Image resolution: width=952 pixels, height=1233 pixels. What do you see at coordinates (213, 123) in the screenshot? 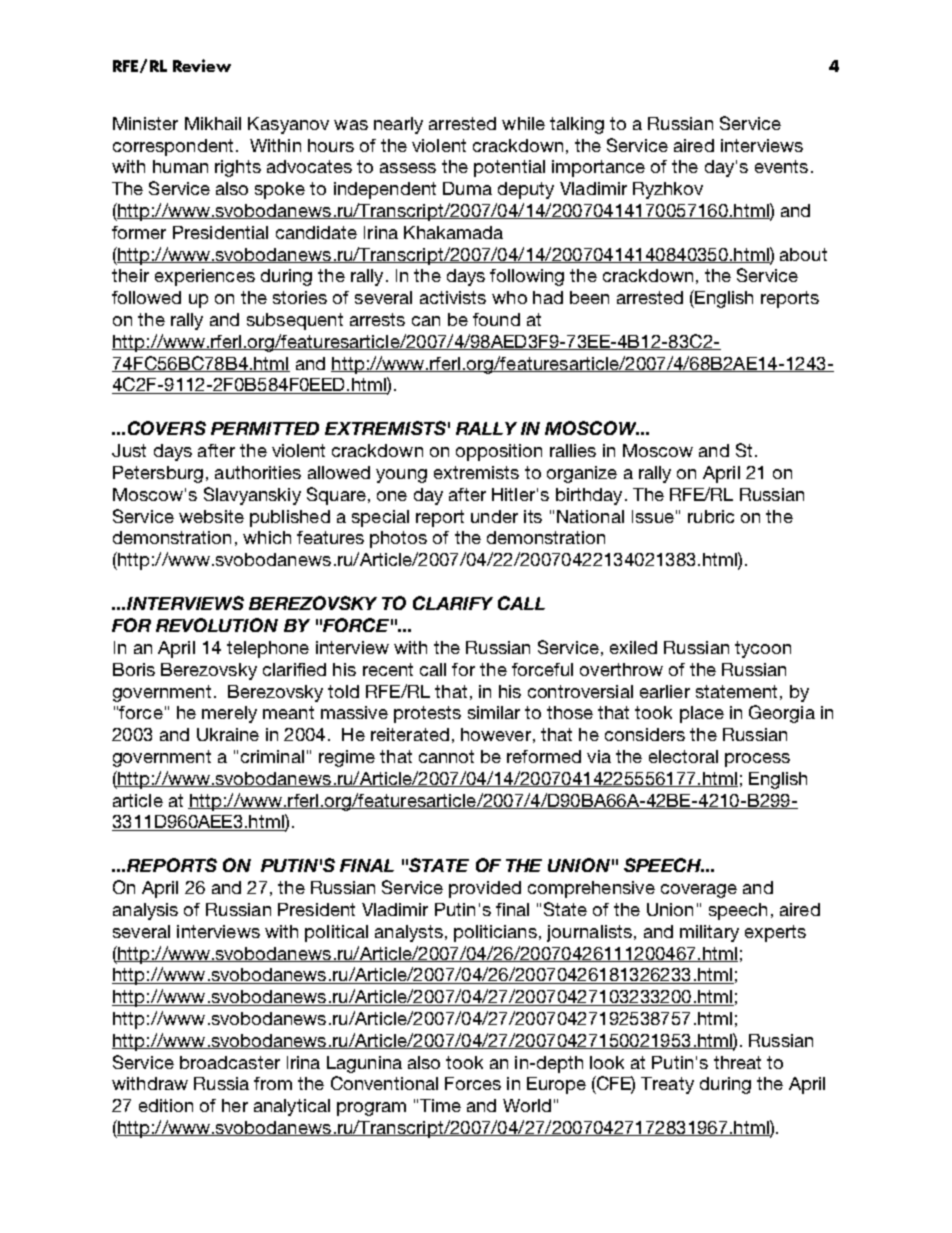
I see `Mikhail` at bounding box center [213, 123].
